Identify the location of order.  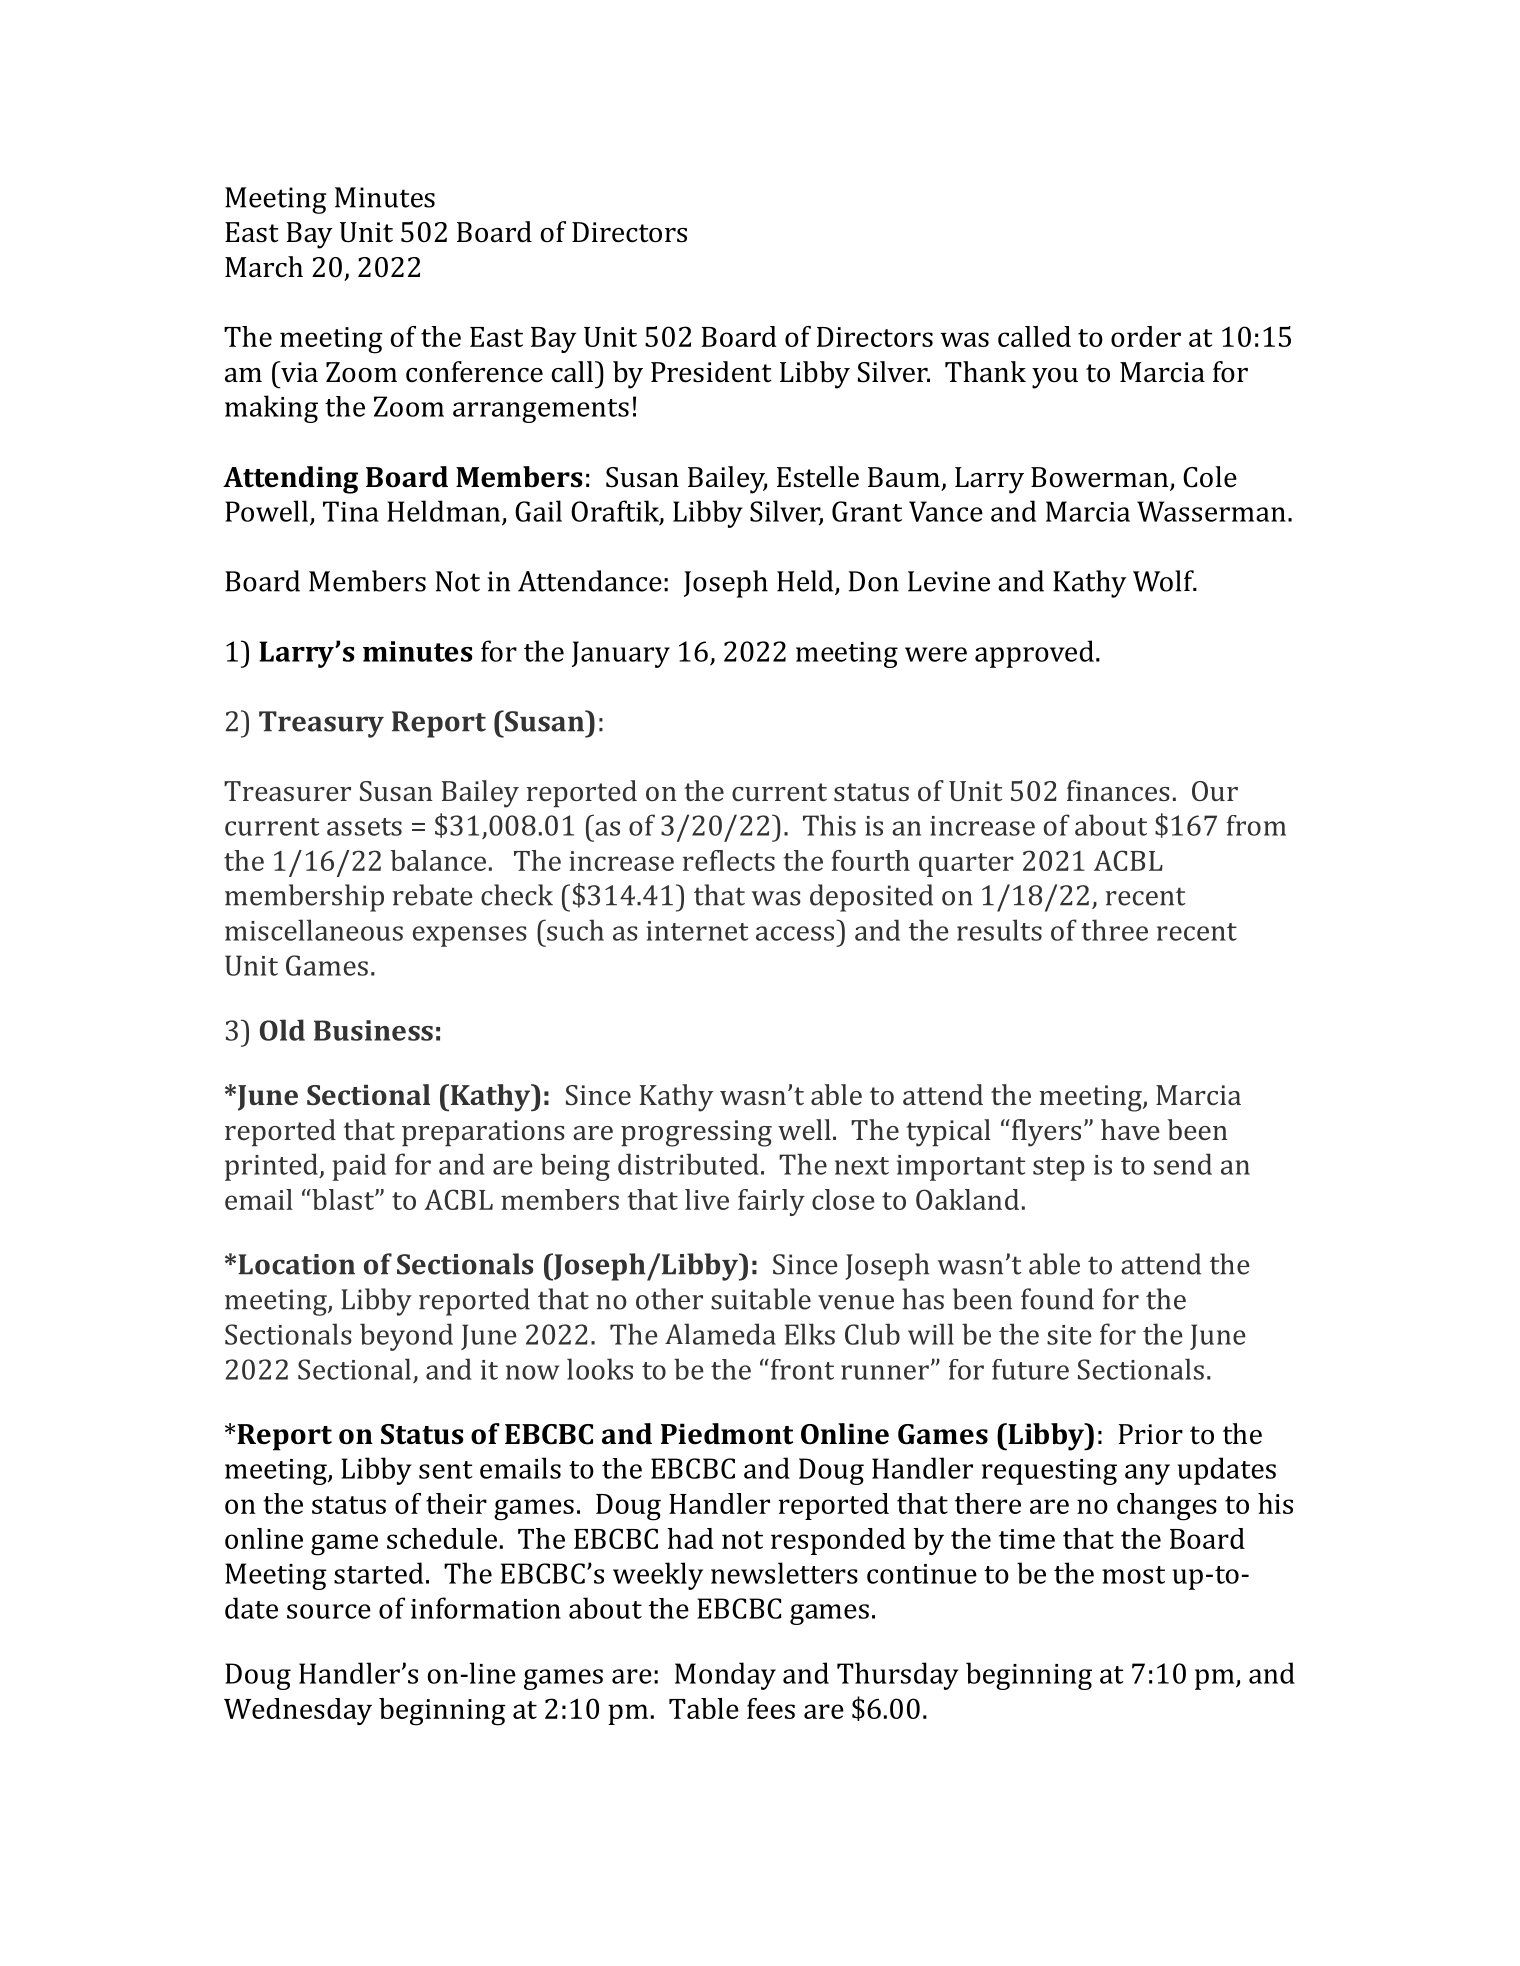
(1146, 336).
